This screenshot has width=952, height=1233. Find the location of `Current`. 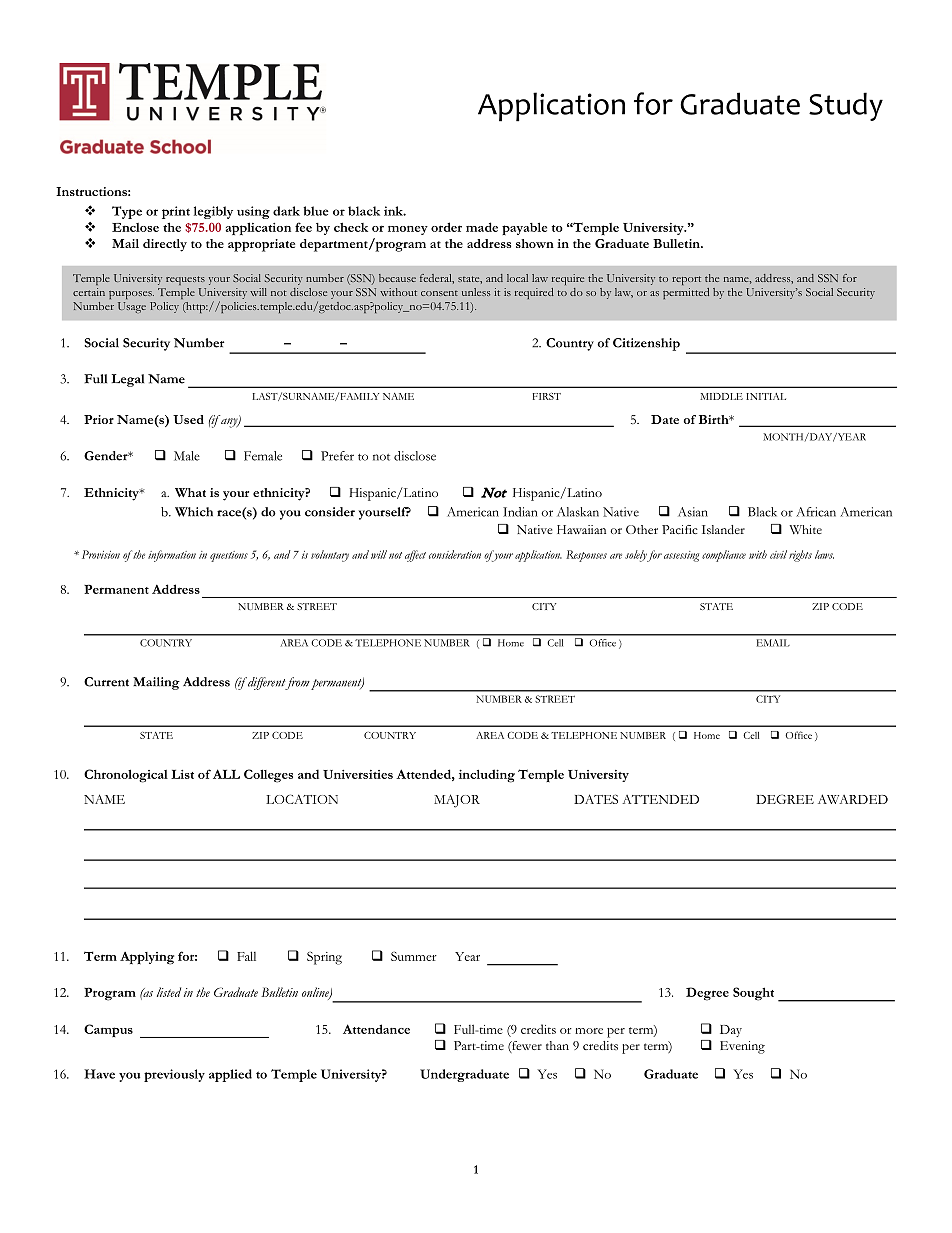

Current is located at coordinates (106, 682).
